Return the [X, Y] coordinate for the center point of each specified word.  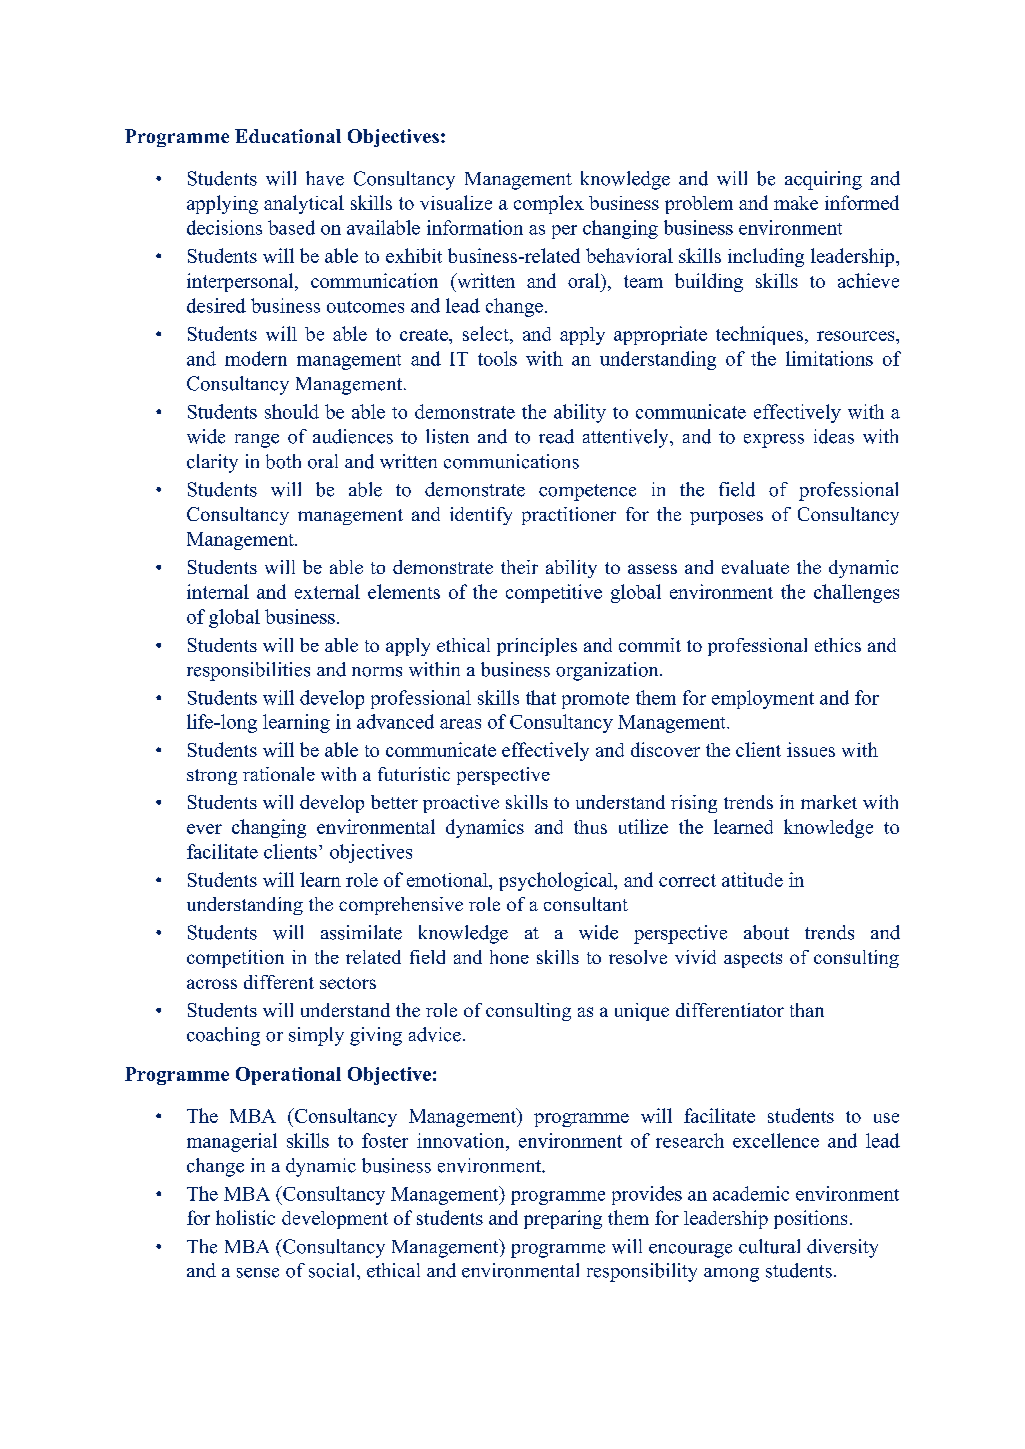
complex [549, 204]
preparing [563, 1219]
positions [810, 1219]
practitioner [569, 516]
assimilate [361, 932]
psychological [557, 881]
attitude [752, 879]
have [325, 178]
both [283, 461]
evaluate [755, 567]
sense [258, 1273]
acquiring [823, 180]
